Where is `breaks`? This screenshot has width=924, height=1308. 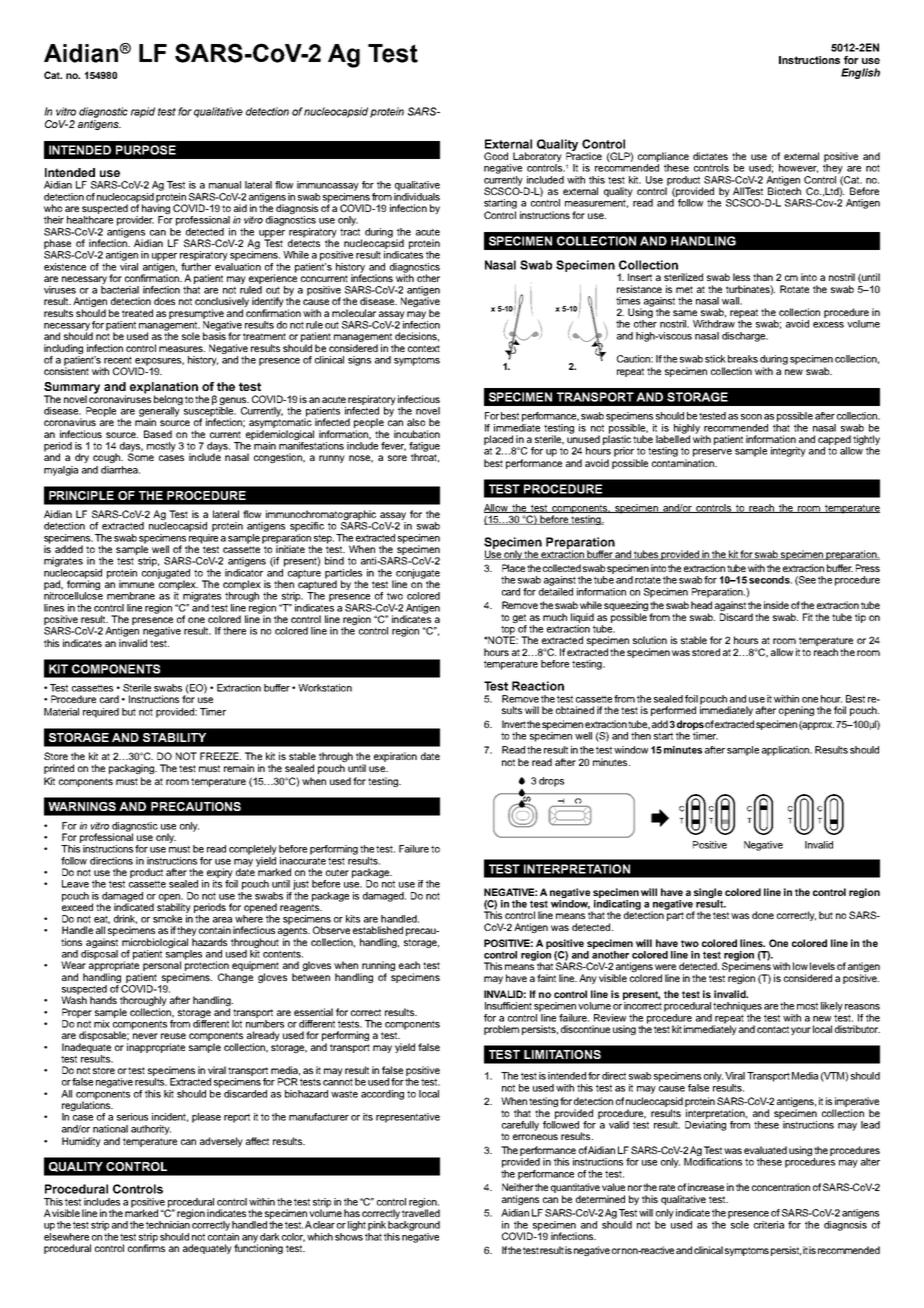
breaks is located at coordinates (743, 359).
